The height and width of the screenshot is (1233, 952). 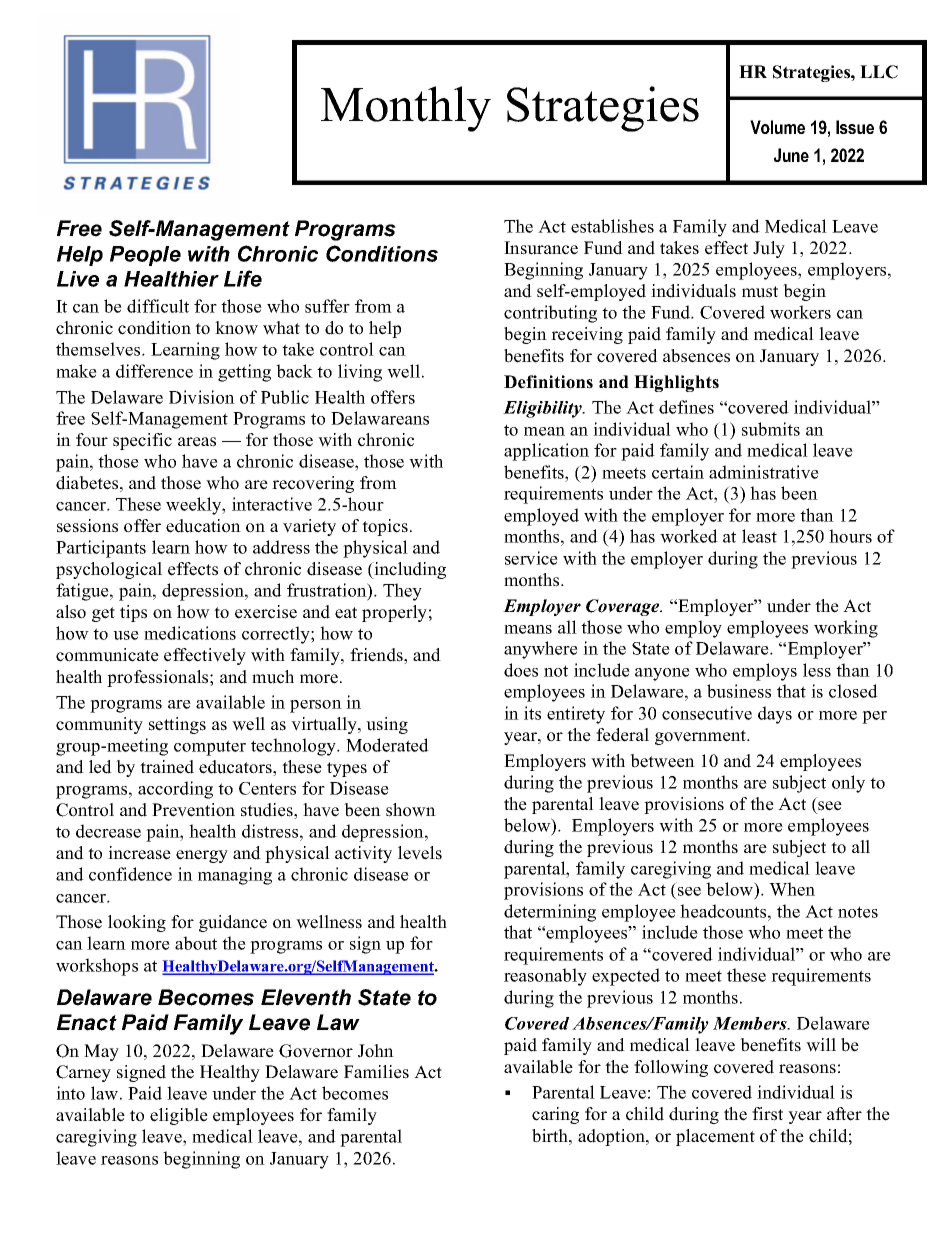 What do you see at coordinates (846, 629) in the screenshot?
I see `working` at bounding box center [846, 629].
